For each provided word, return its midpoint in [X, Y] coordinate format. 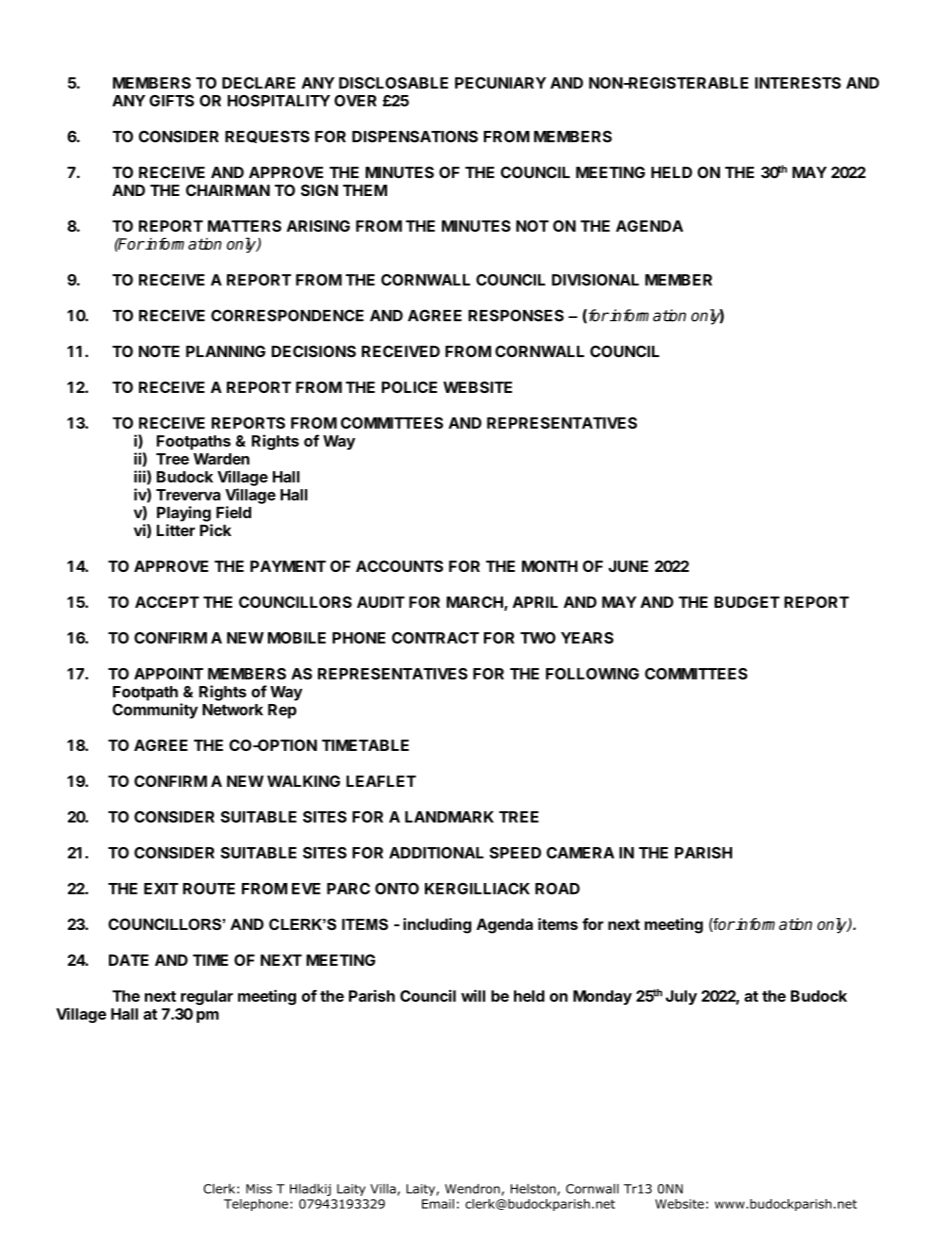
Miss [259, 1189]
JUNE [628, 566]
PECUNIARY [500, 83]
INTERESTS [798, 83]
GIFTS [171, 101]
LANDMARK [449, 817]
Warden [221, 459]
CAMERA [580, 853]
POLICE [409, 387]
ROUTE [209, 889]
